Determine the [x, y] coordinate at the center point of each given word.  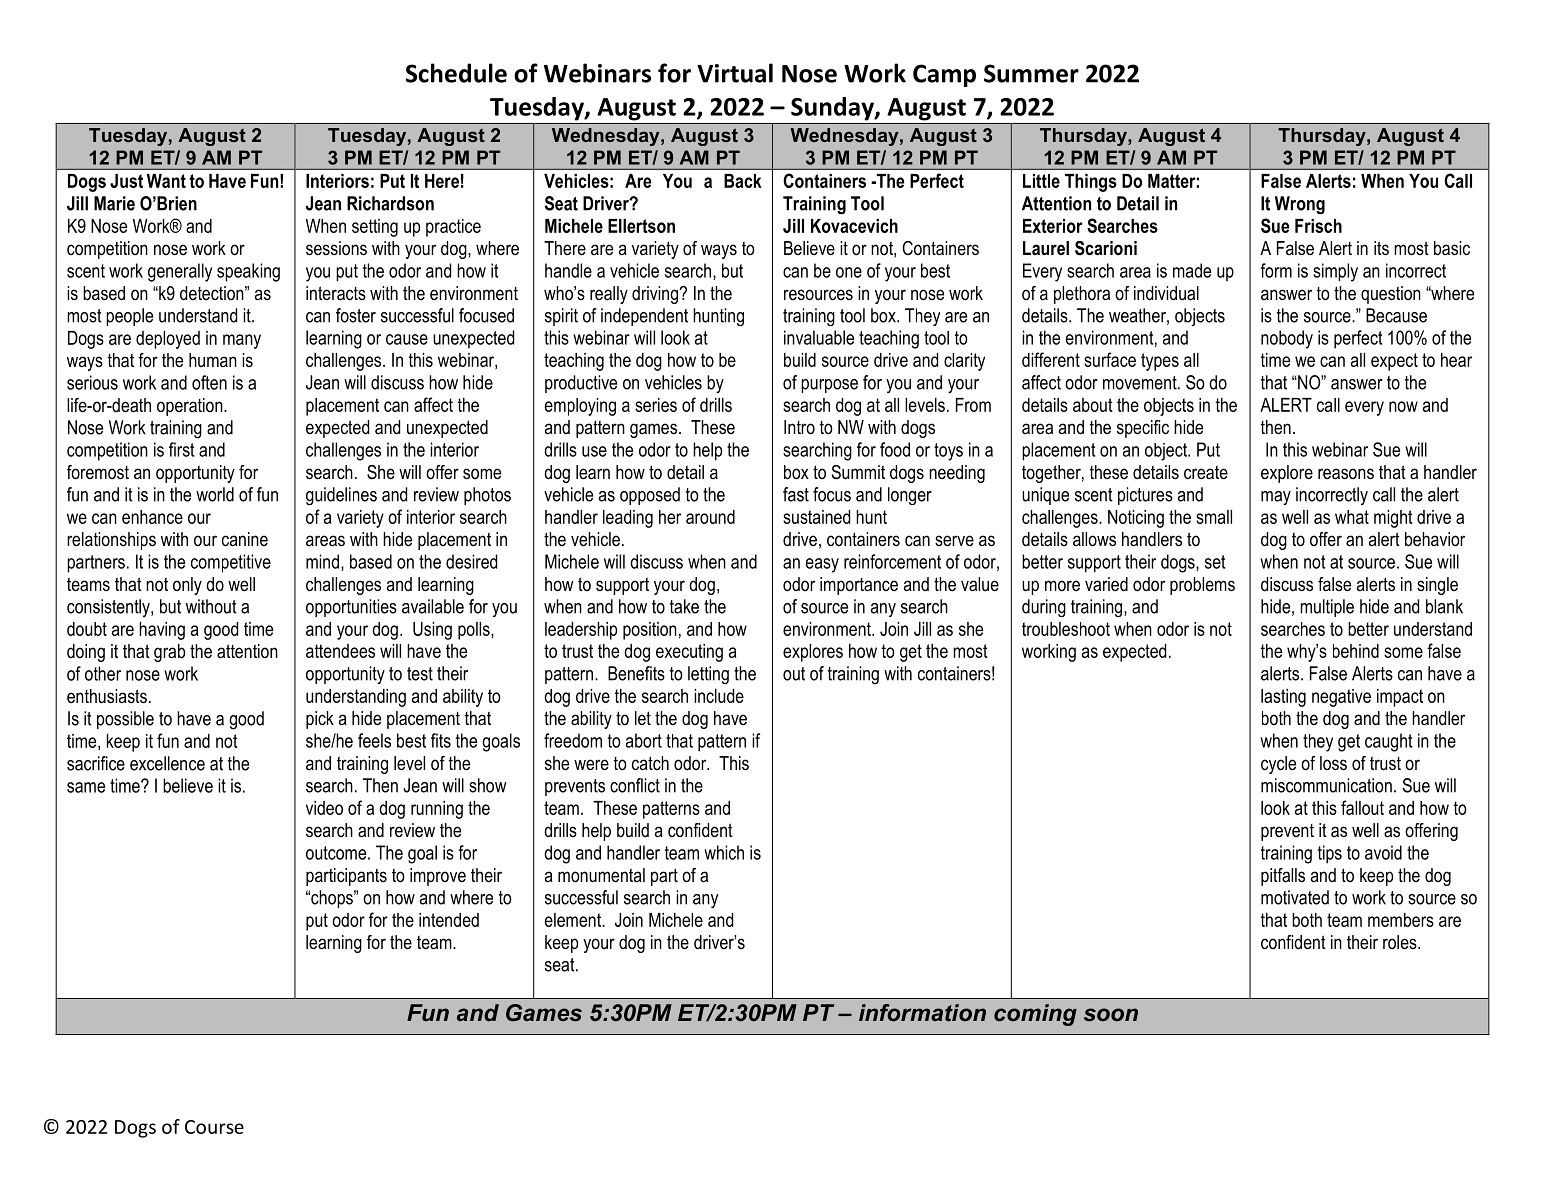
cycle [1278, 765]
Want [166, 181]
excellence [167, 763]
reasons [1346, 474]
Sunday [833, 109]
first [182, 449]
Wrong [1300, 205]
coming [1035, 1015]
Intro [799, 427]
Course [214, 1127]
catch [650, 763]
